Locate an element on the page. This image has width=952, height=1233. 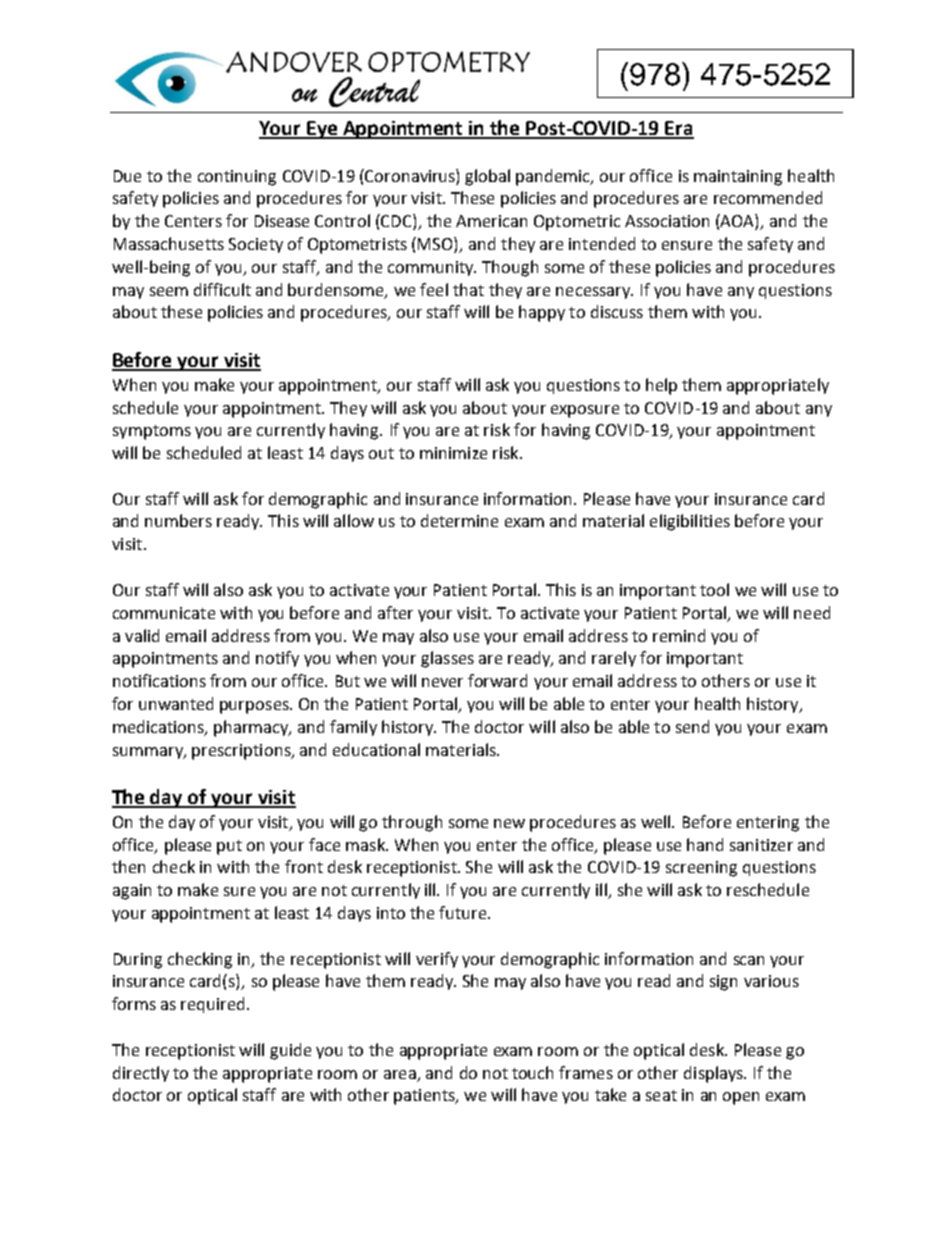
tool is located at coordinates (714, 589).
